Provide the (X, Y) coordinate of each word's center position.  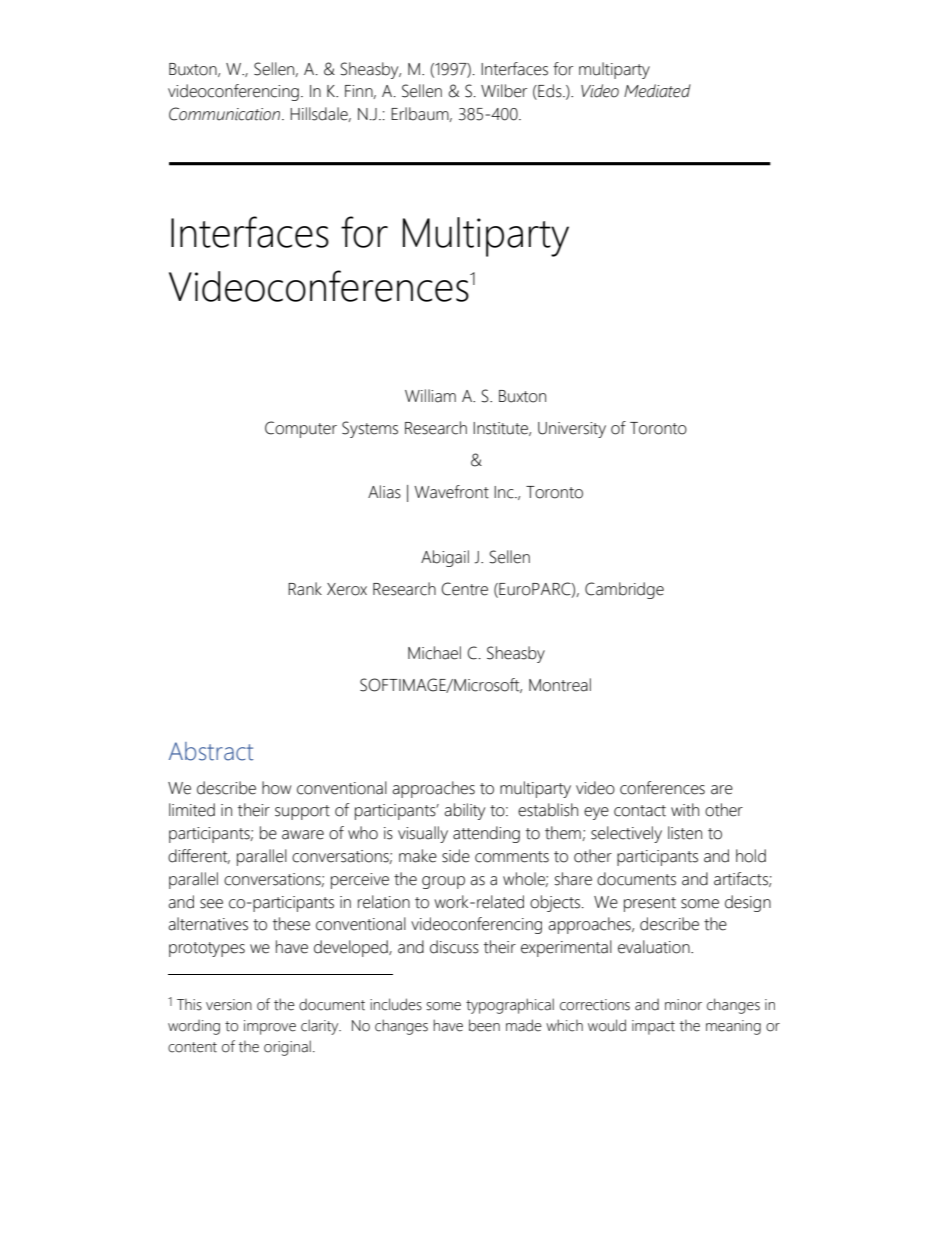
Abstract (211, 751)
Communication (226, 114)
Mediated (657, 91)
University (572, 430)
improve (270, 1027)
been (484, 1025)
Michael (434, 653)
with (685, 810)
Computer (301, 429)
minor (683, 1005)
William (430, 396)
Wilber (504, 91)
